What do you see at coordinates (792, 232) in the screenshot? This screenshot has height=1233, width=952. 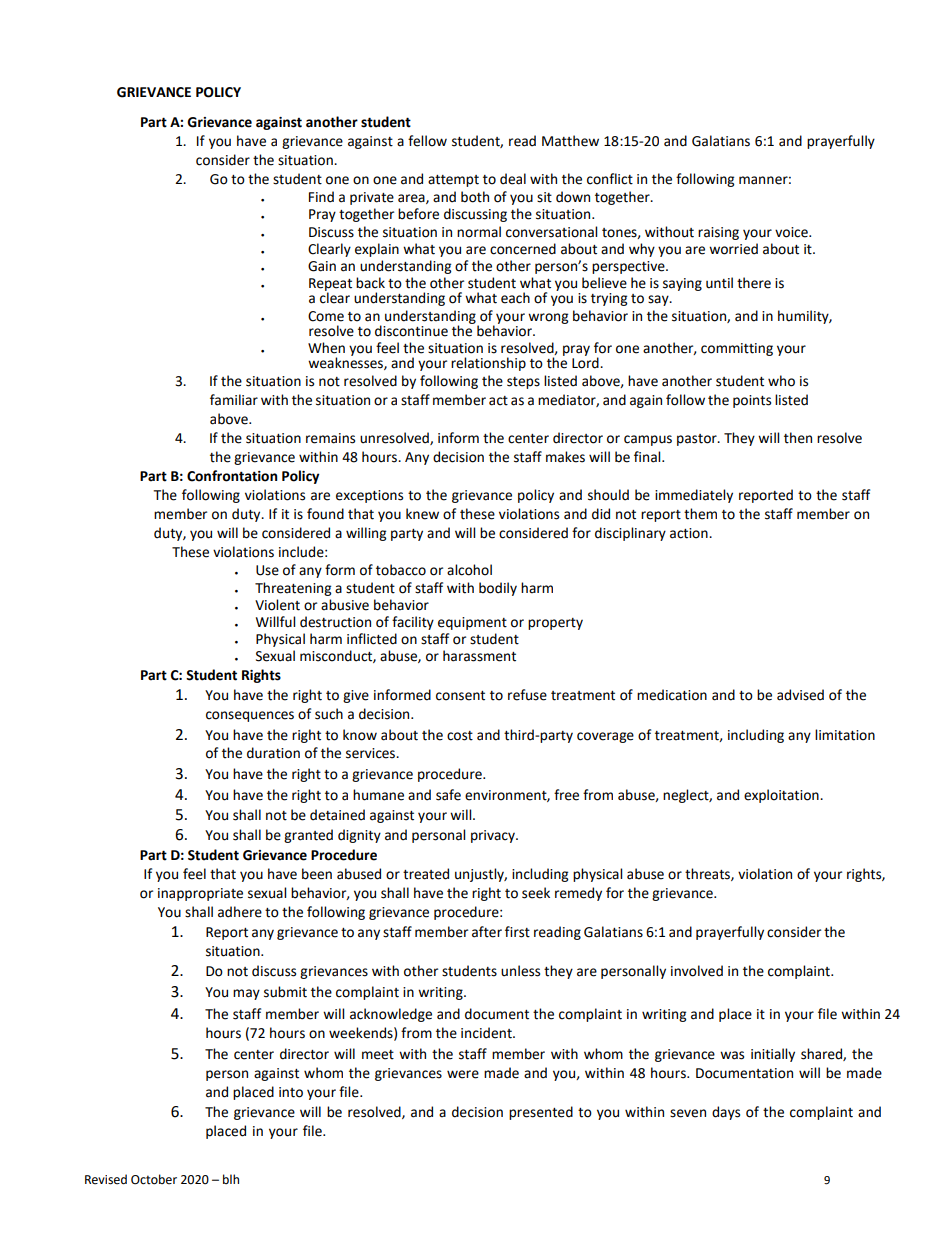 I see `voice` at bounding box center [792, 232].
